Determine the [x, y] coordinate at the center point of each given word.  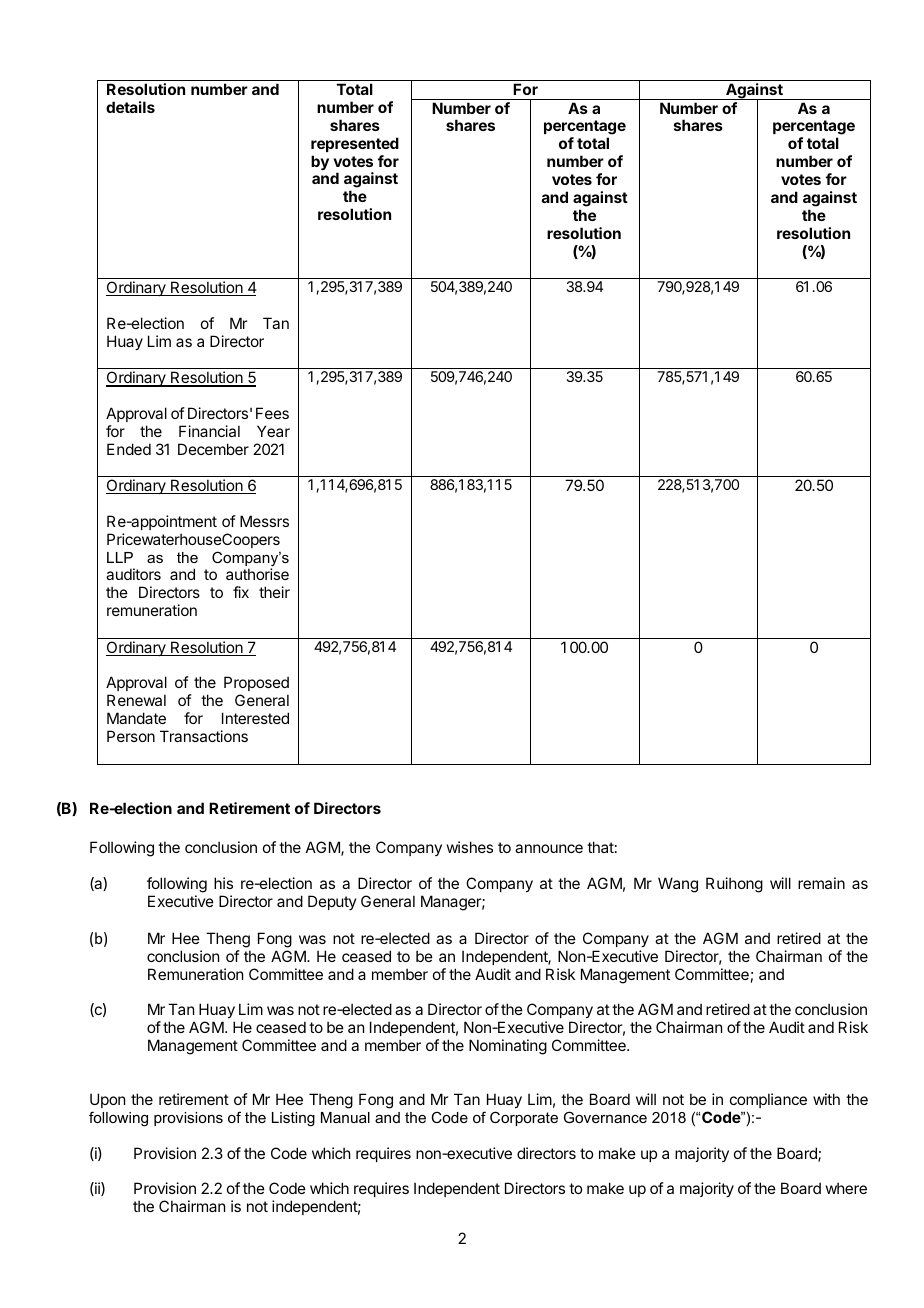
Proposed [256, 685]
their [274, 592]
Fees [272, 413]
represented [355, 144]
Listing [293, 1119]
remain [821, 883]
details [130, 107]
